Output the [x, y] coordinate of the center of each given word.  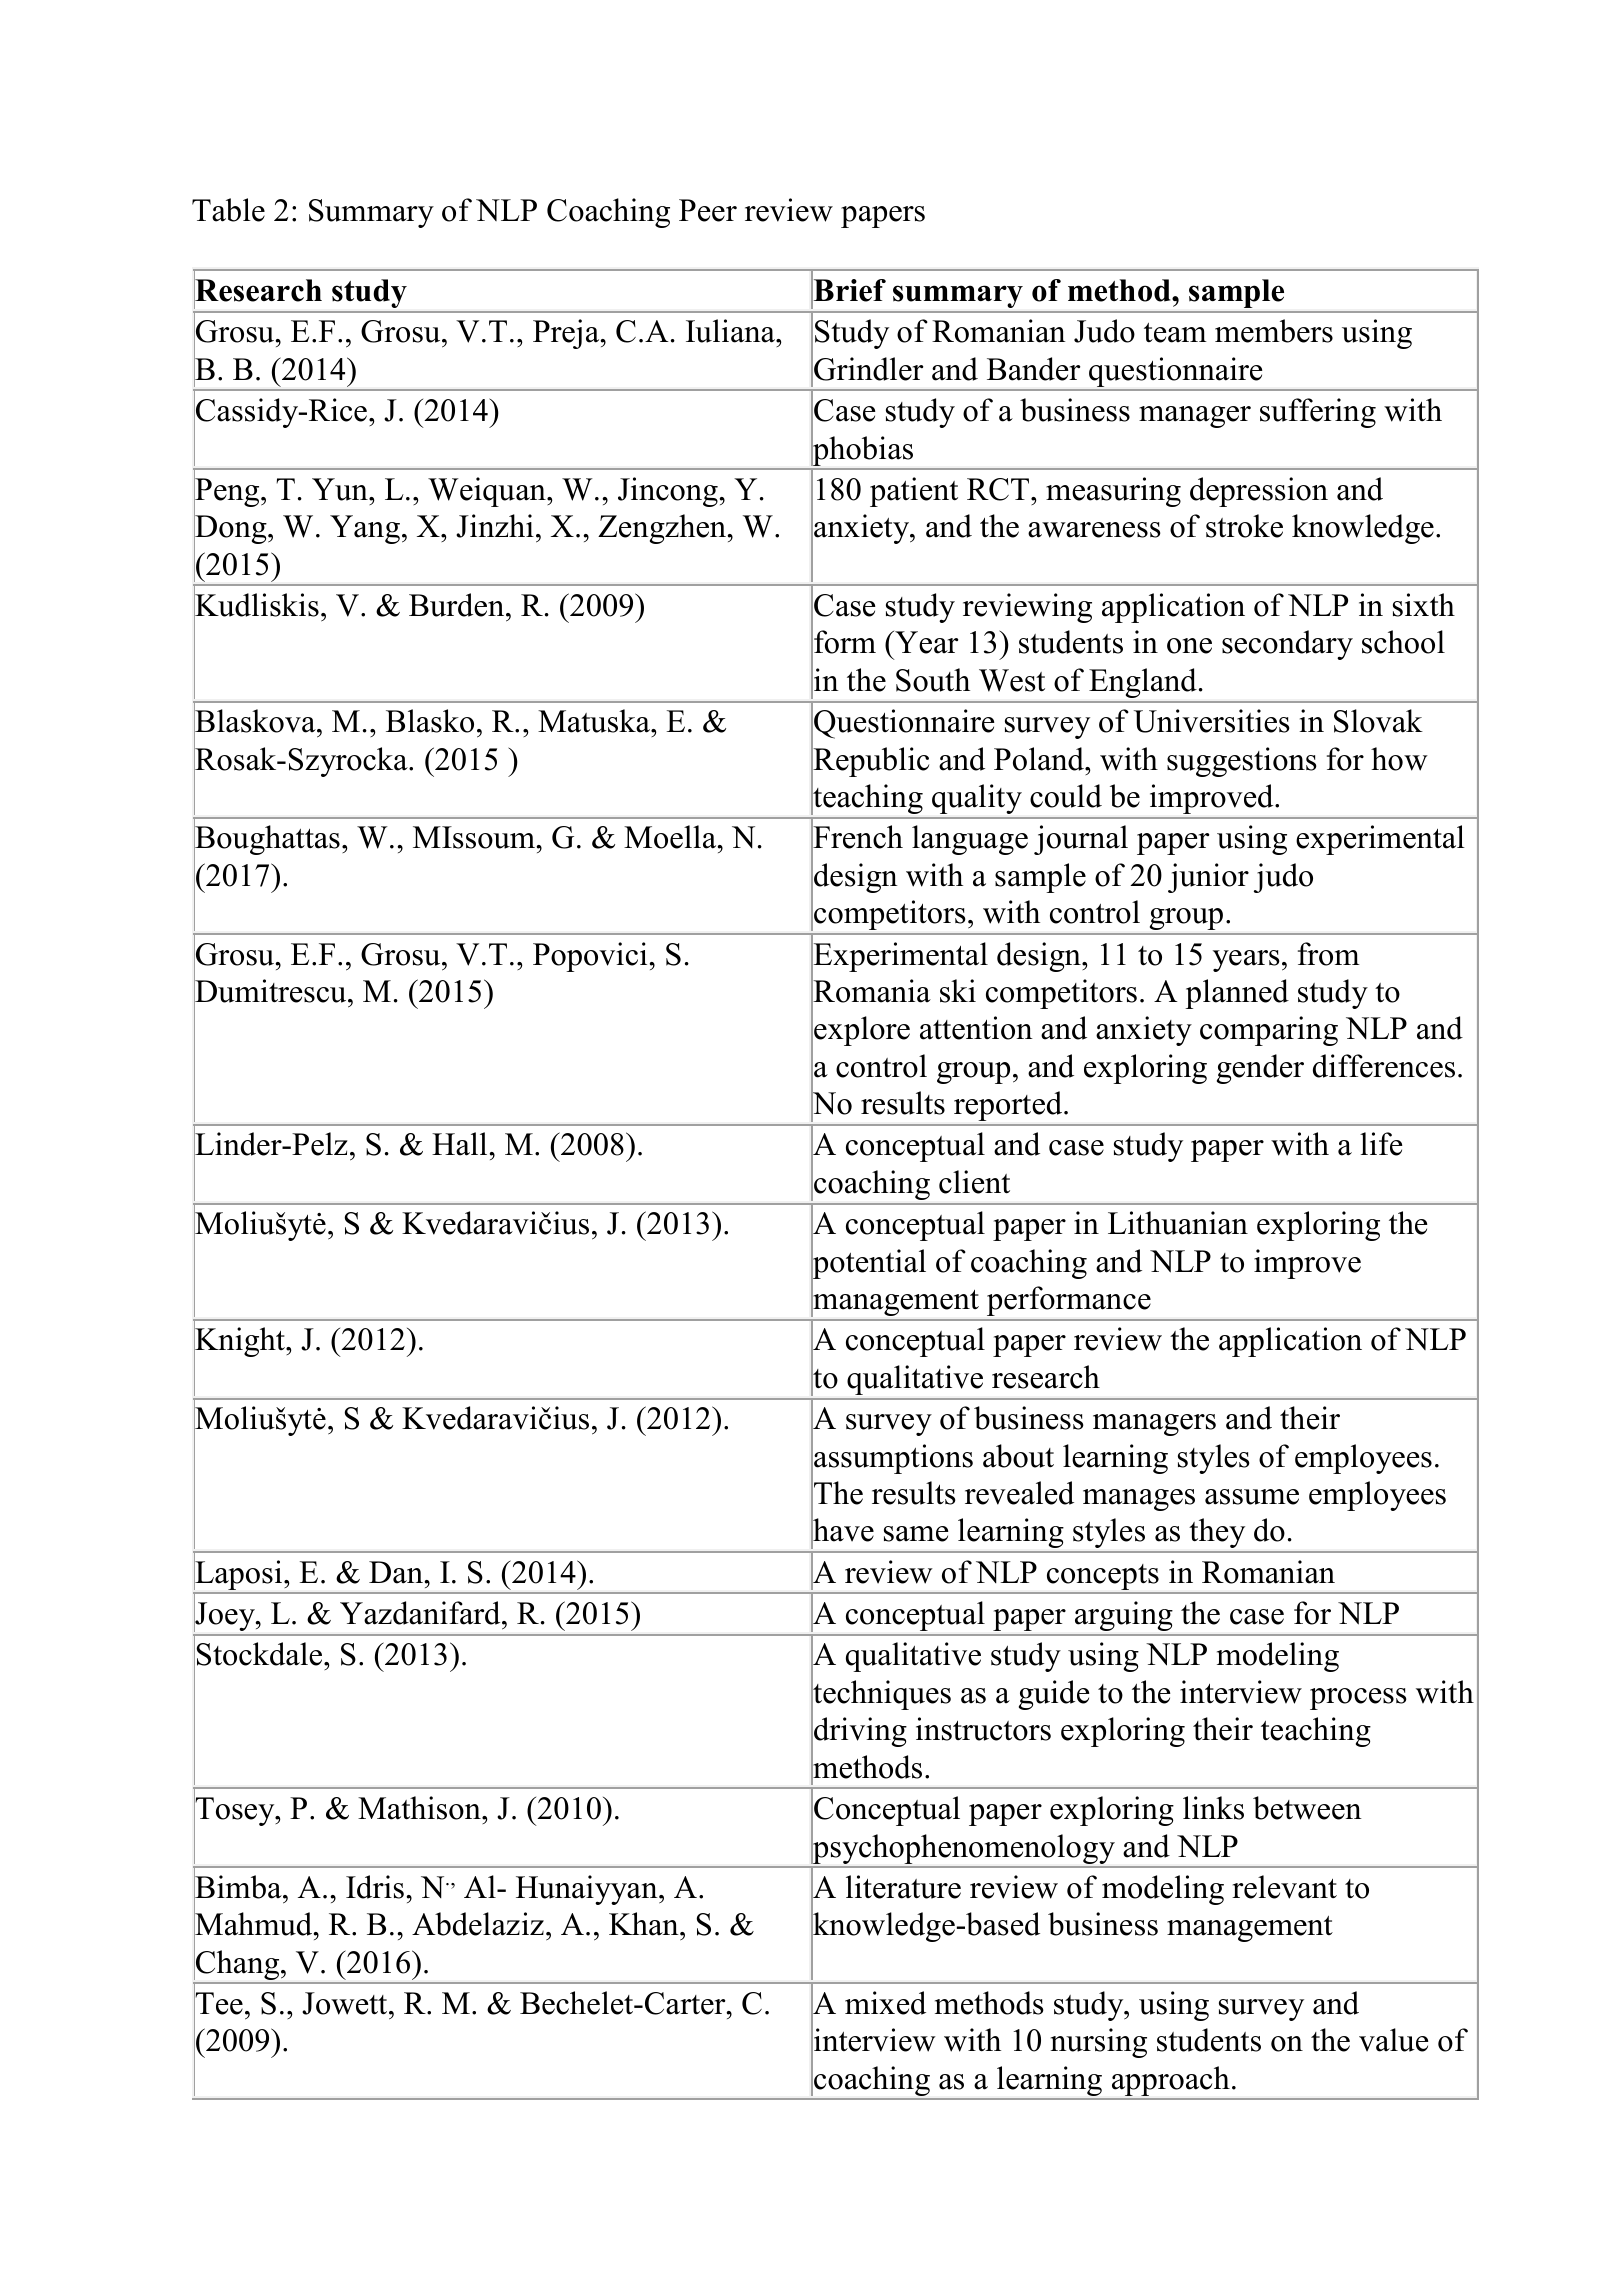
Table [228, 210]
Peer [708, 210]
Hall [461, 1144]
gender [1260, 1069]
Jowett [346, 2003]
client [974, 1182]
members [1274, 331]
